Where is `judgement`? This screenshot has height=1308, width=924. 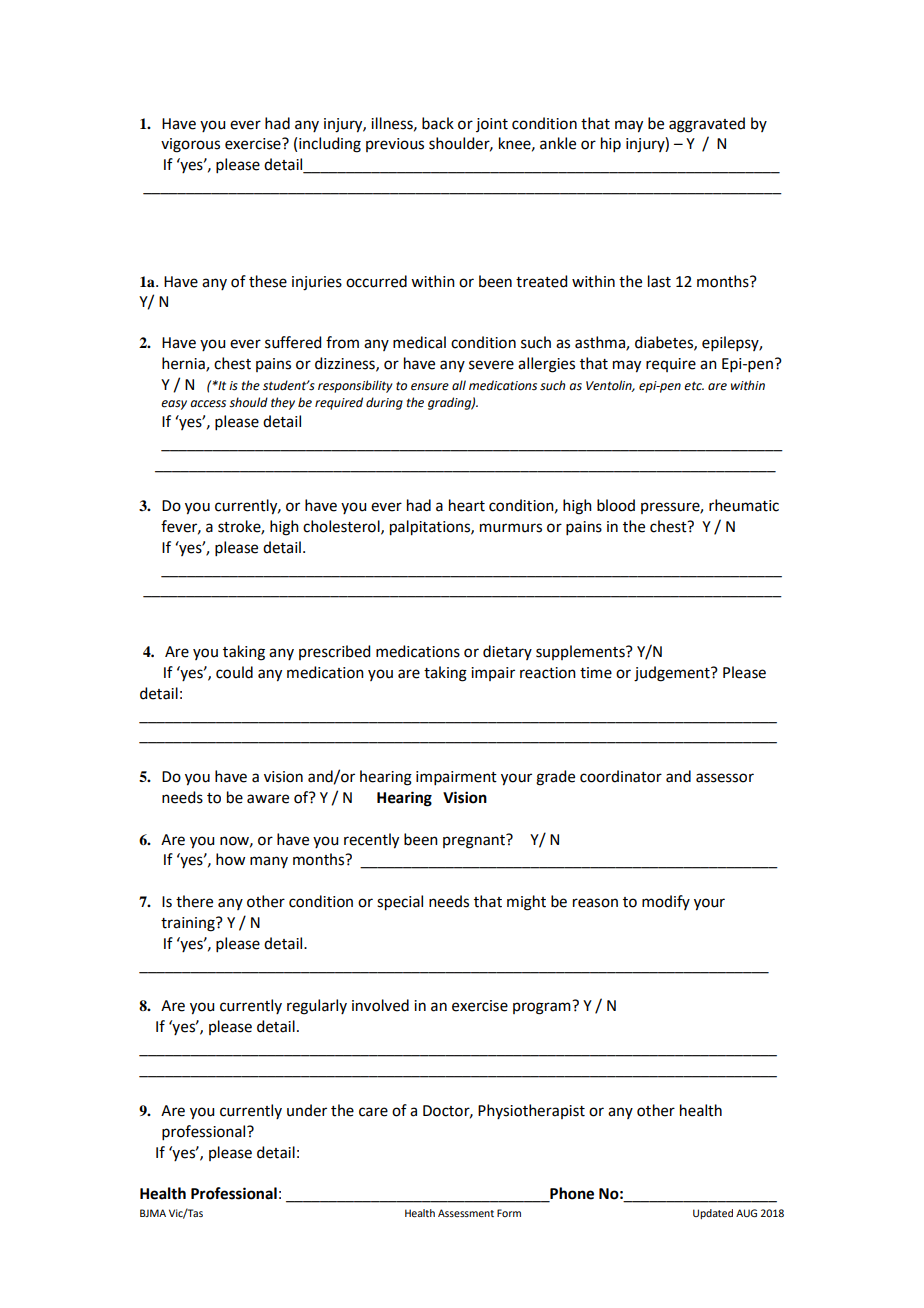
judgement is located at coordinates (673, 674).
